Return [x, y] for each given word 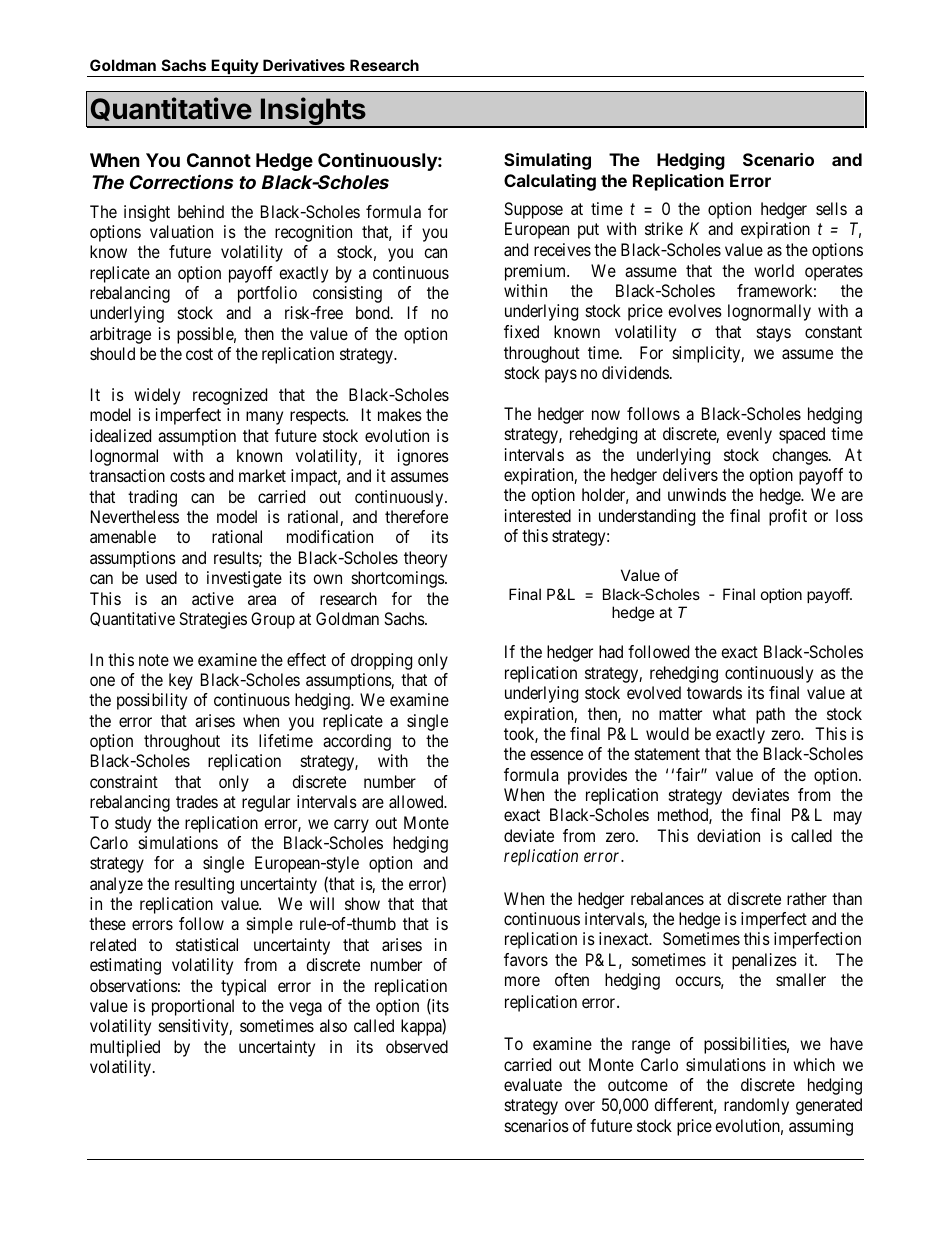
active [213, 598]
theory [425, 559]
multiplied [125, 1048]
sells [831, 208]
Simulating [547, 161]
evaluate [533, 1084]
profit [788, 517]
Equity [235, 68]
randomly [756, 1106]
